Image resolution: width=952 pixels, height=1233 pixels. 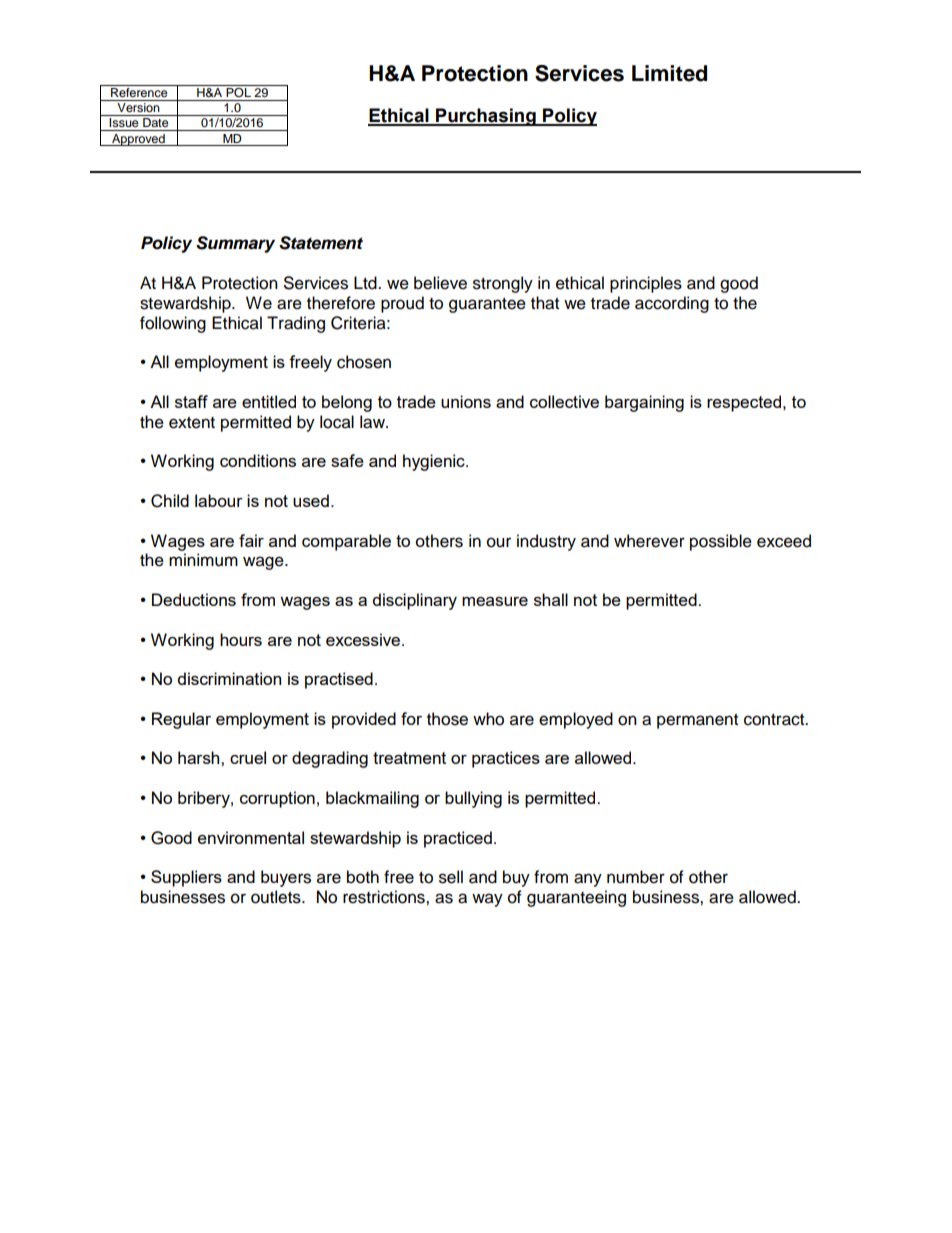 I want to click on Approved, so click(x=138, y=140).
